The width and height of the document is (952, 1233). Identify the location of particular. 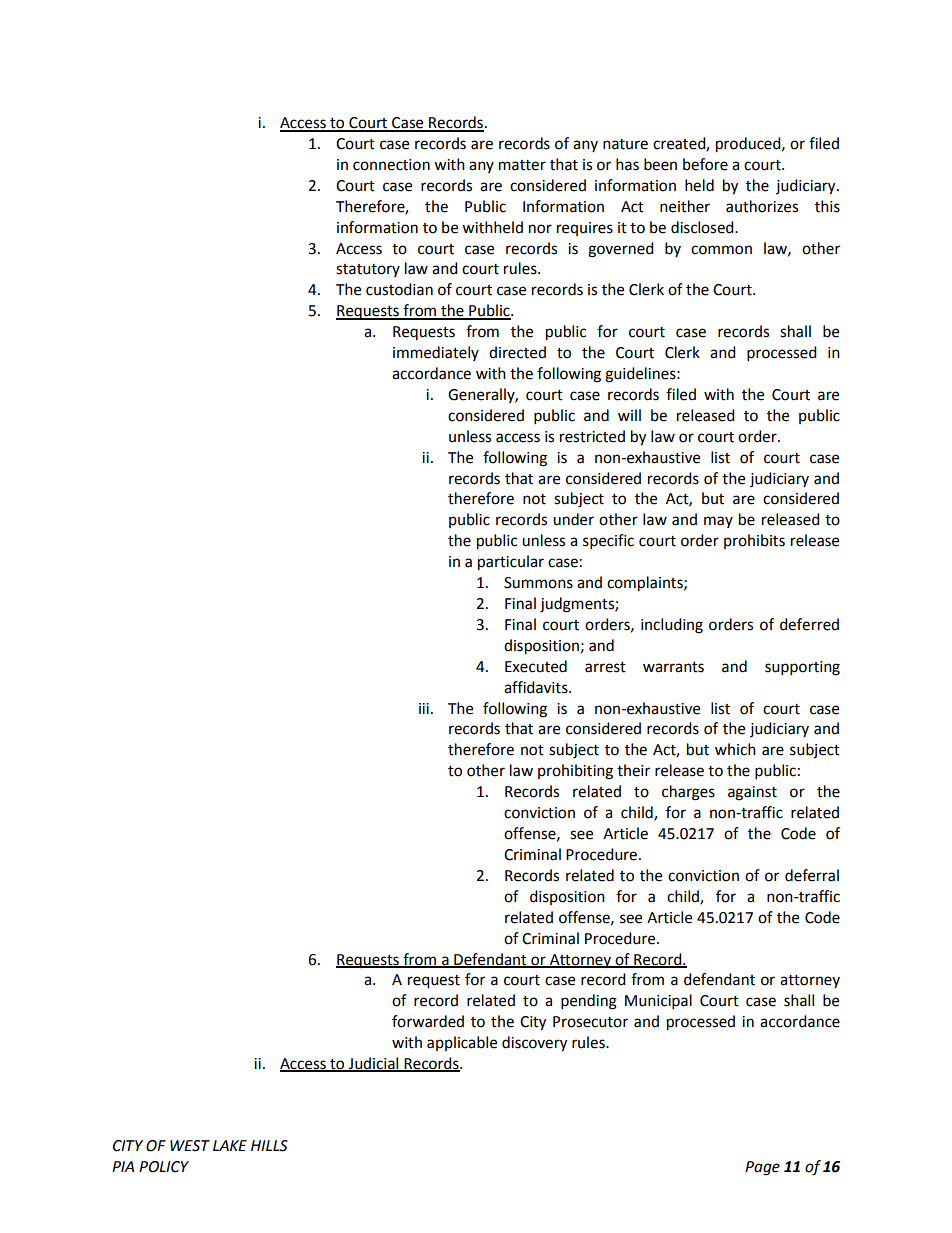
(511, 563).
